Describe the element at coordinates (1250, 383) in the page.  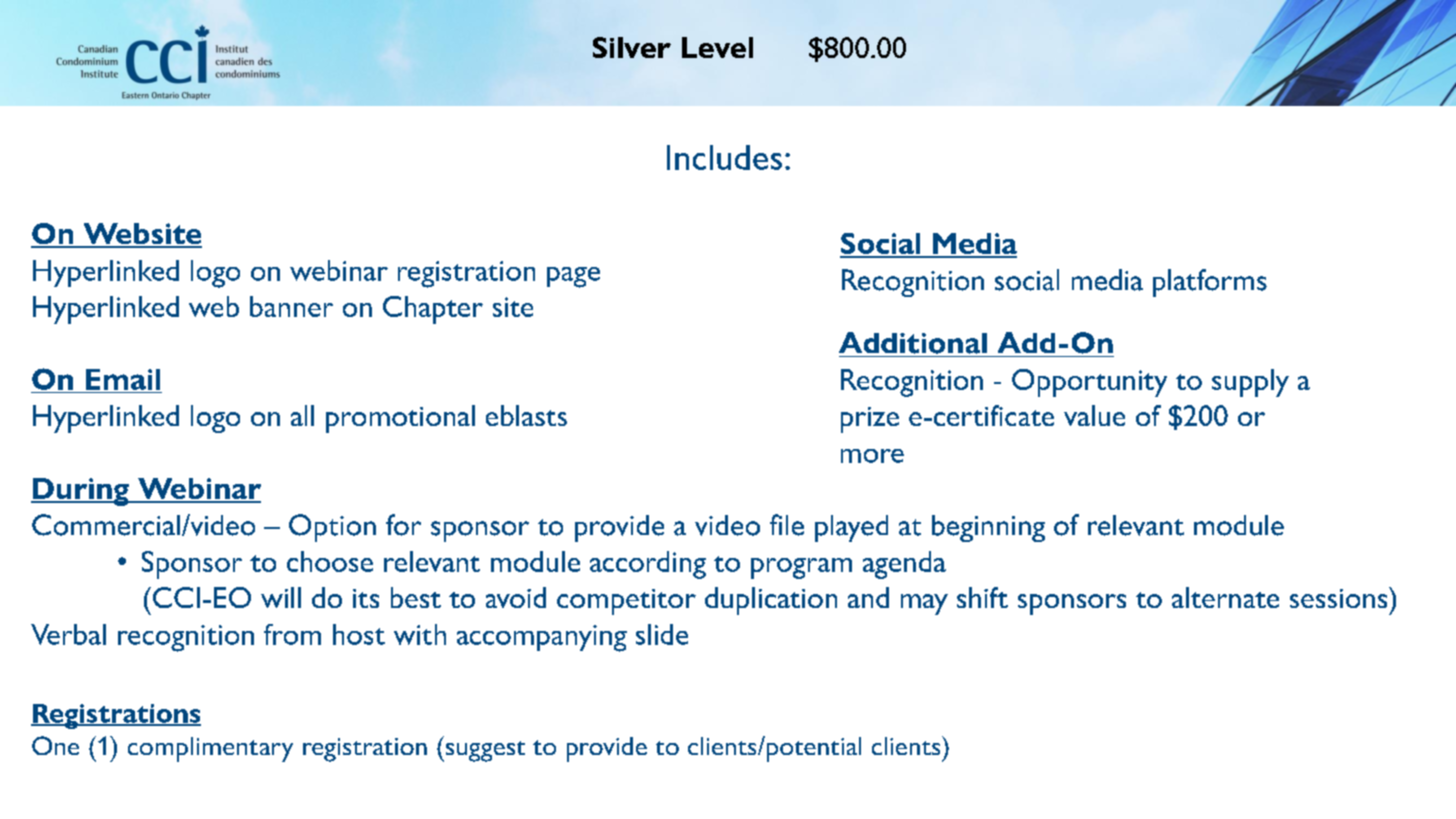
I see `supply` at that location.
